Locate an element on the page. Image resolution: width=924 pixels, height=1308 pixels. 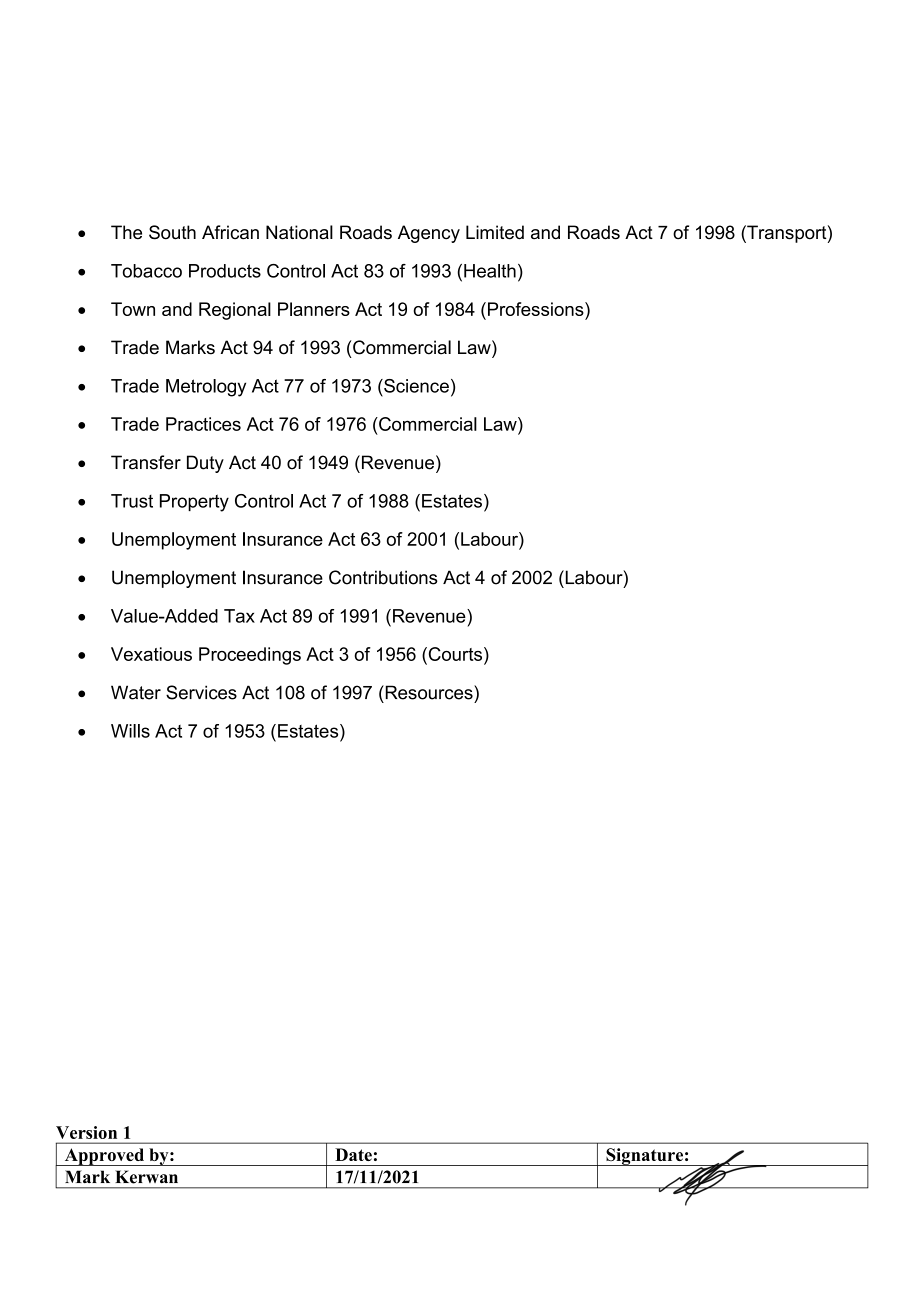
Tobacco is located at coordinates (146, 271).
